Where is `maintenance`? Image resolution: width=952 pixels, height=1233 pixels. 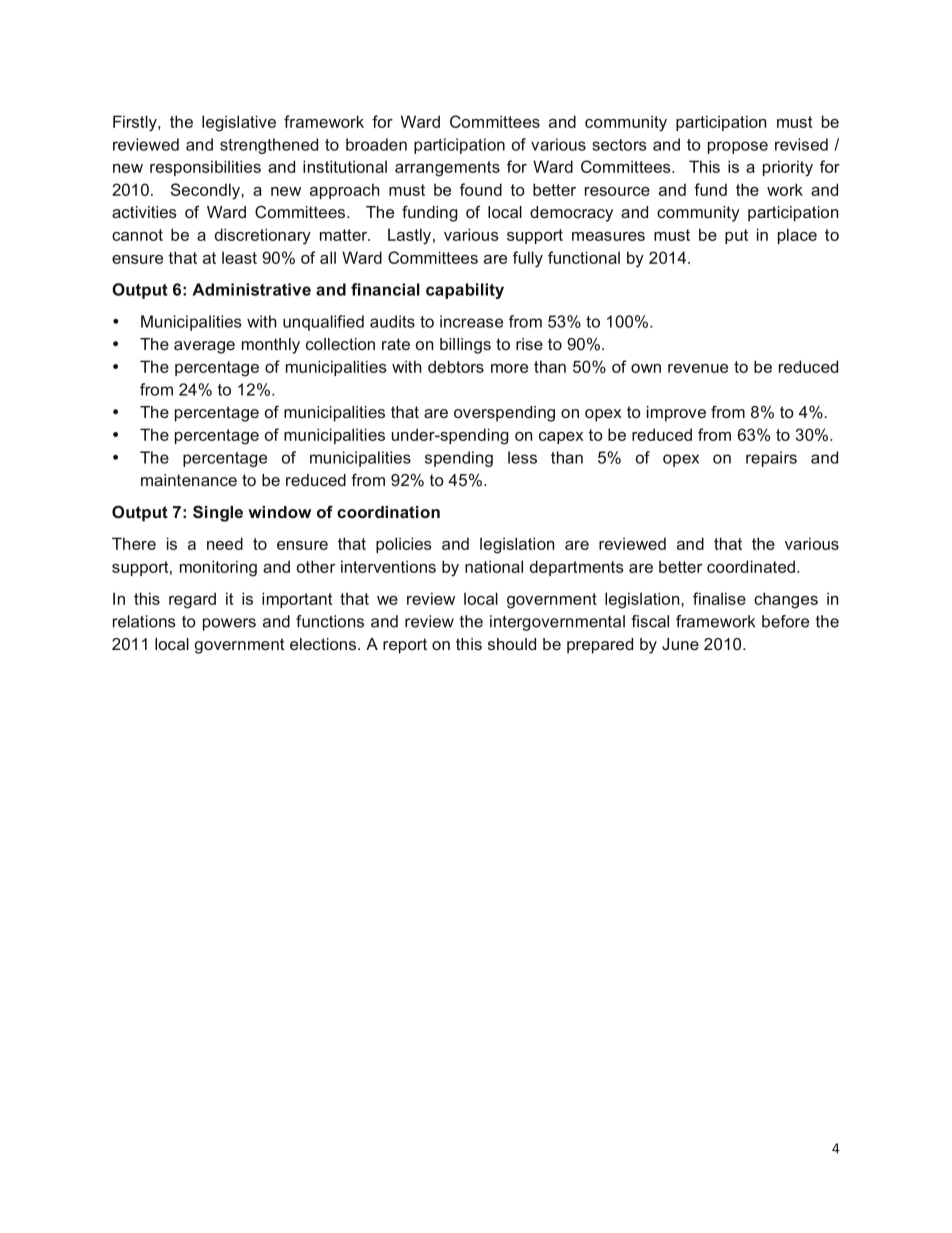
maintenance is located at coordinates (189, 480).
